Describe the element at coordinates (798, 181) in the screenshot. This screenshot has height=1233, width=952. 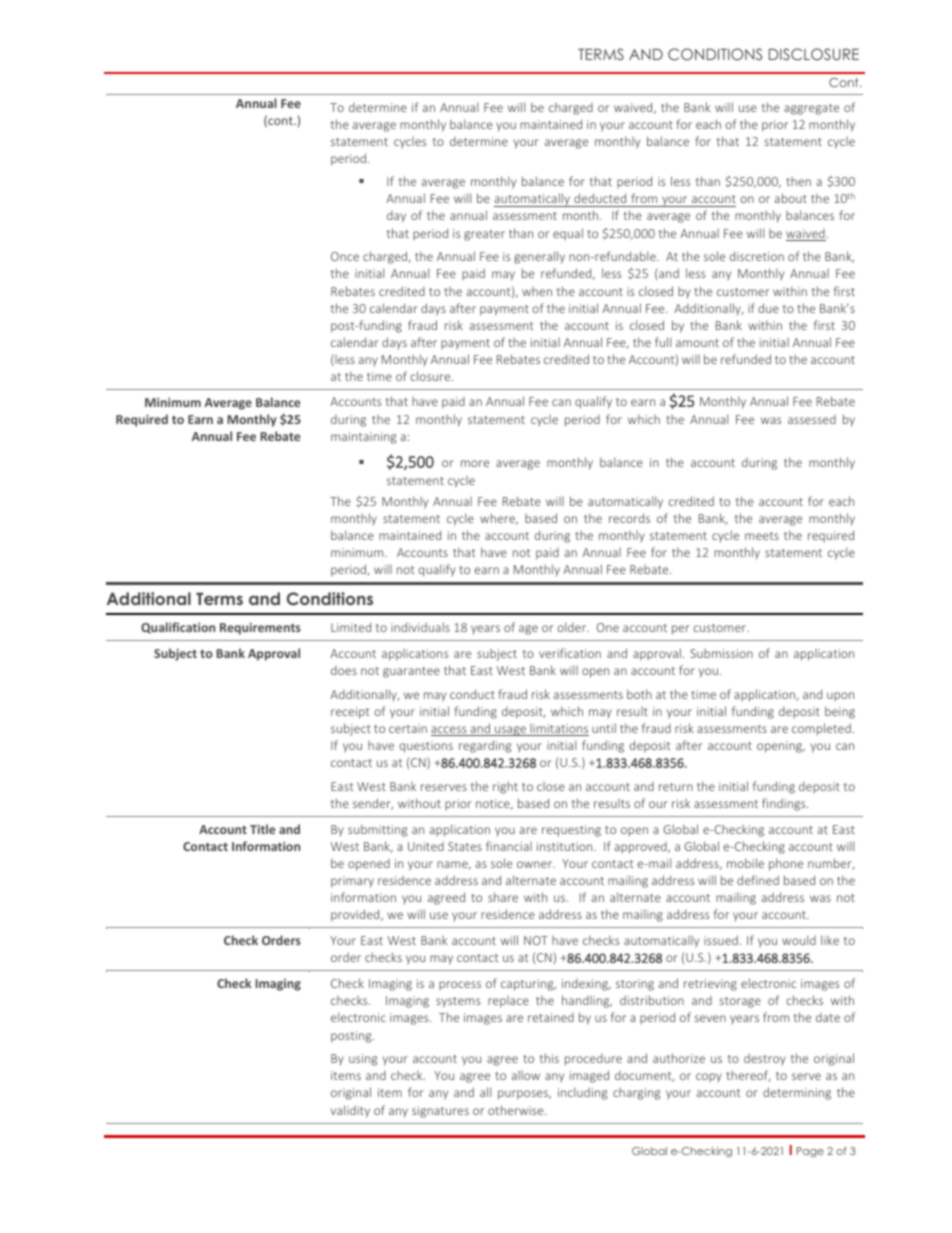
I see `then` at that location.
